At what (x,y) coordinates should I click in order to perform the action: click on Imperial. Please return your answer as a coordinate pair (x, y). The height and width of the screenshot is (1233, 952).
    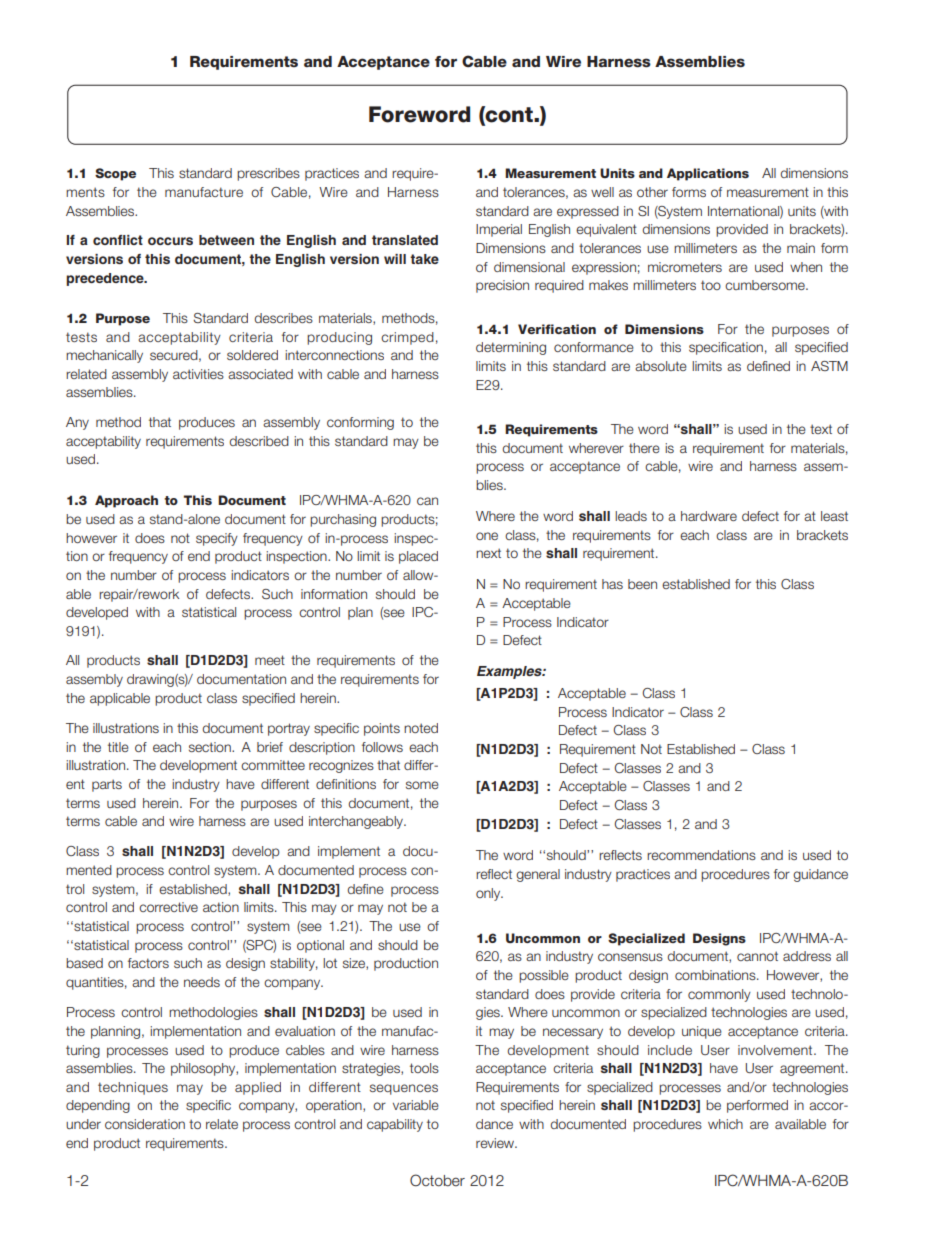
    Looking at the image, I should click on (499, 230).
